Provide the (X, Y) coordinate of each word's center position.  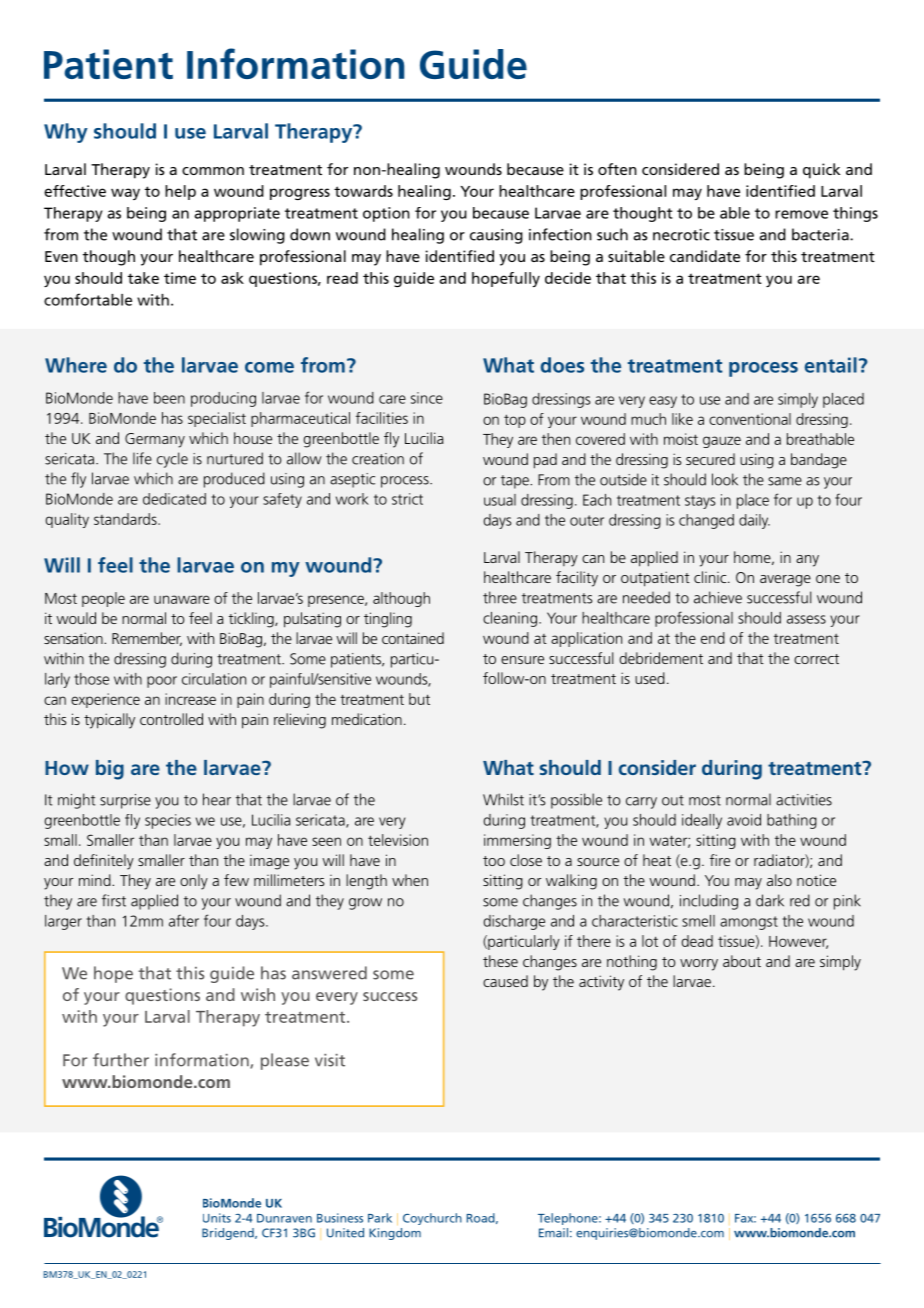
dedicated (174, 499)
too (494, 861)
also (779, 880)
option (386, 214)
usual (500, 500)
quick (821, 171)
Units (217, 1218)
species (168, 821)
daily (754, 521)
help (180, 192)
